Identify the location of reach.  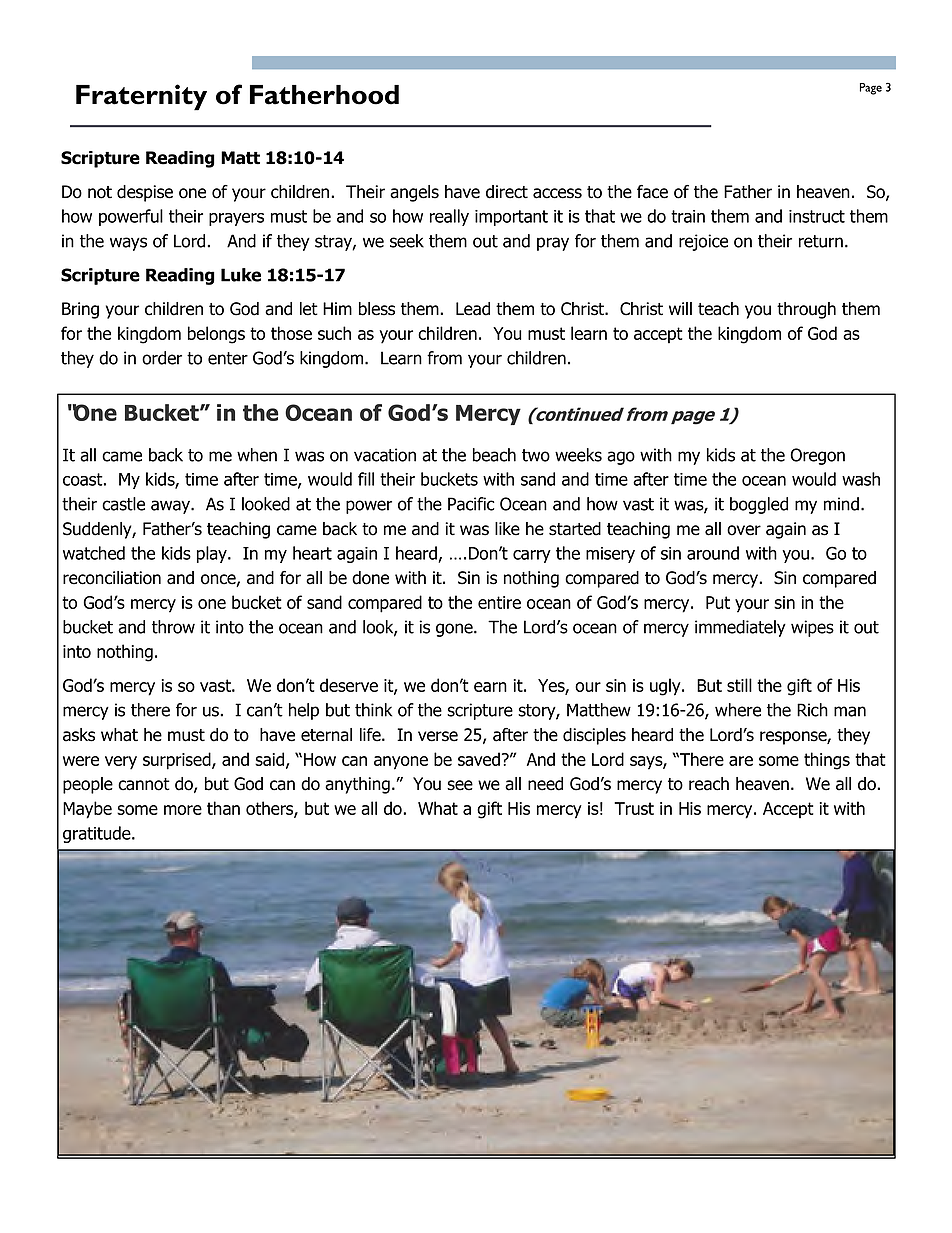
(709, 784).
